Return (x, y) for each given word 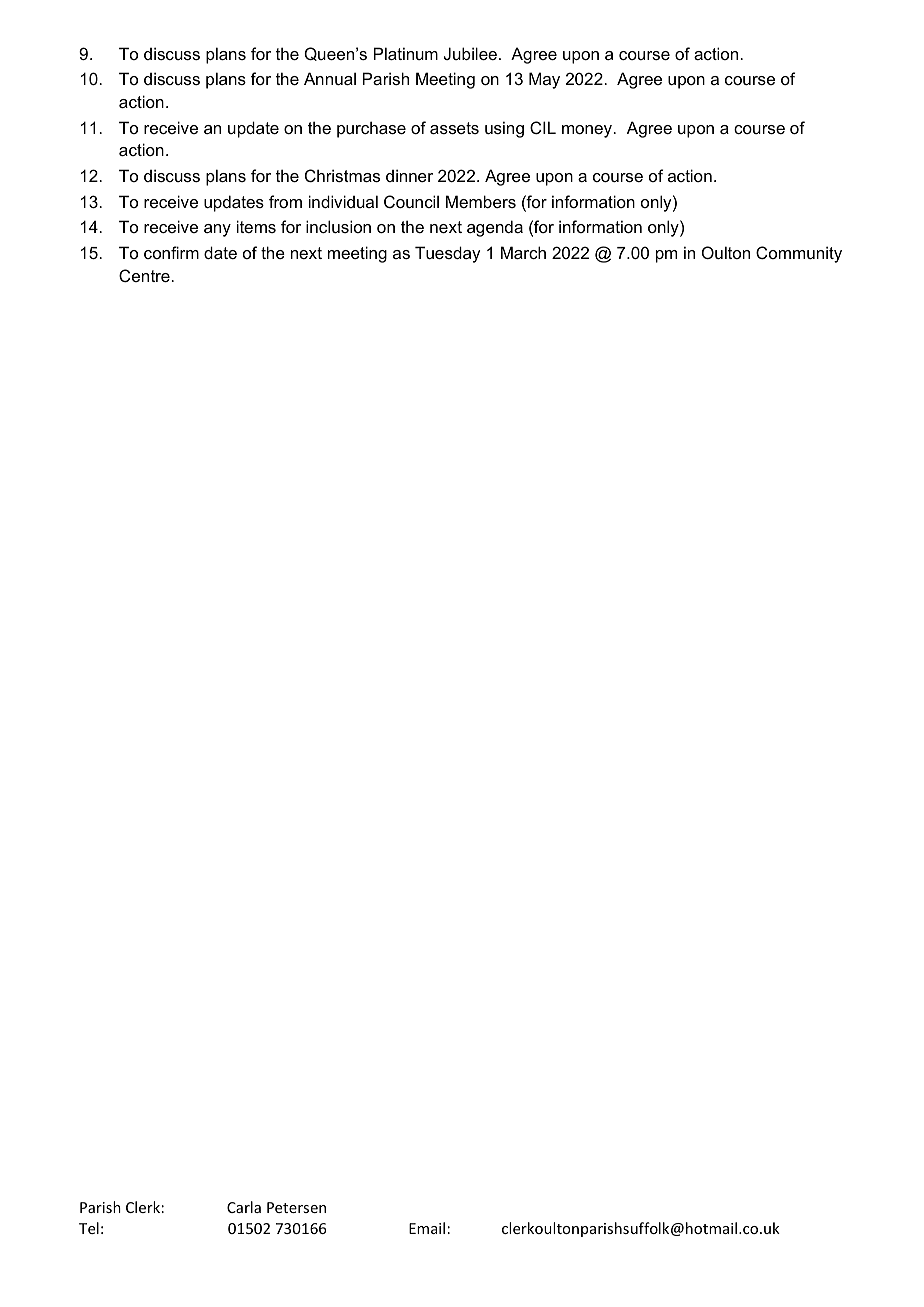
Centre (145, 275)
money (588, 131)
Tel (89, 1228)
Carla (244, 1207)
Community (799, 254)
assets (454, 128)
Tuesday (447, 254)
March (523, 252)
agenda (495, 228)
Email (427, 1228)
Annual (330, 78)
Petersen (296, 1207)
